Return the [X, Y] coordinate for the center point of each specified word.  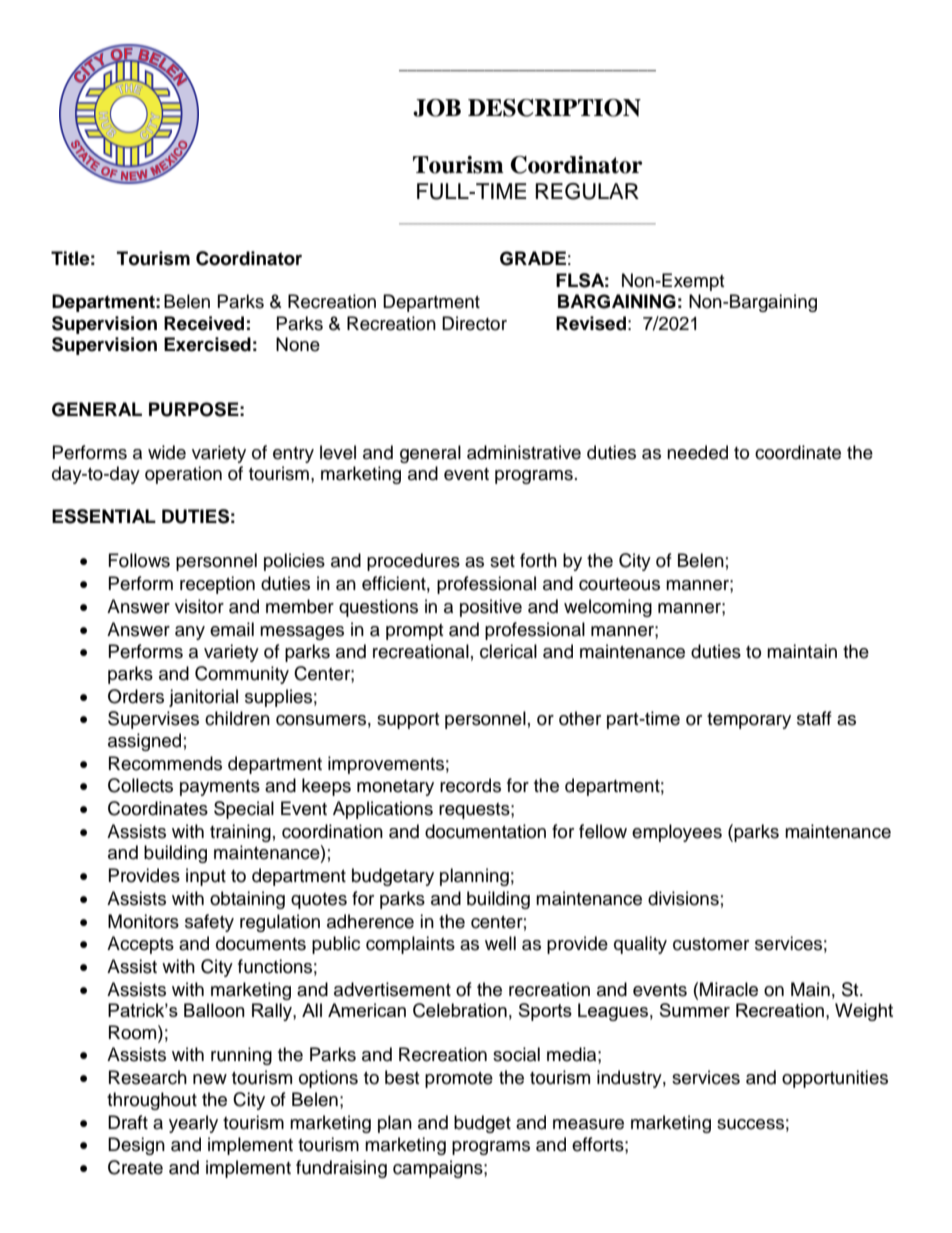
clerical [508, 651]
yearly [193, 1124]
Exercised [207, 344]
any [190, 633]
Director [474, 323]
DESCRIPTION [554, 108]
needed [697, 452]
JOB [437, 108]
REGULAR [587, 191]
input [206, 877]
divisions [683, 898]
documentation [485, 831]
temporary [749, 721]
